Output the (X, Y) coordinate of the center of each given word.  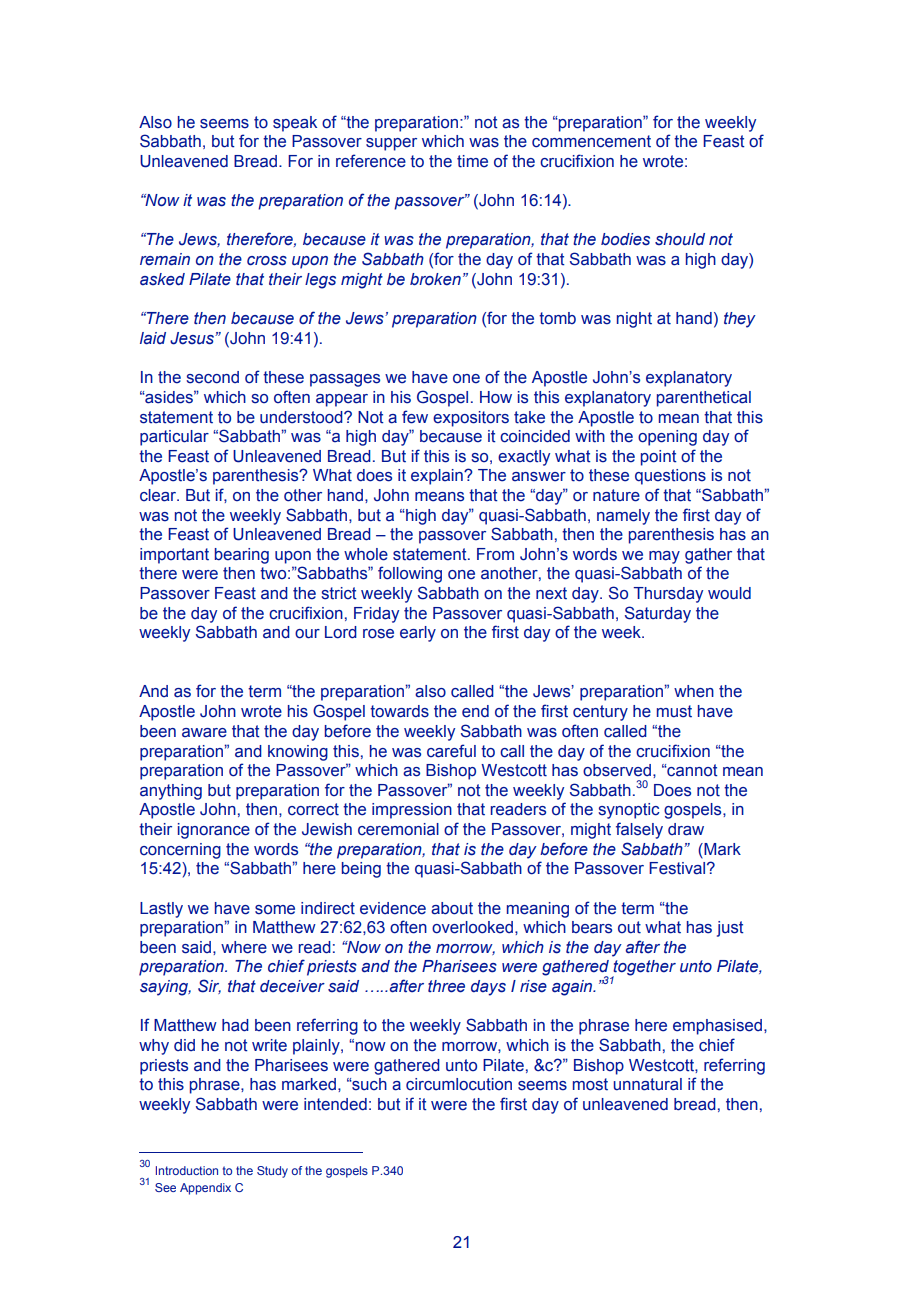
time (472, 161)
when (694, 691)
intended (335, 1104)
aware (204, 733)
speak (295, 124)
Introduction (187, 1170)
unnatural (647, 1084)
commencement (591, 141)
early (418, 634)
